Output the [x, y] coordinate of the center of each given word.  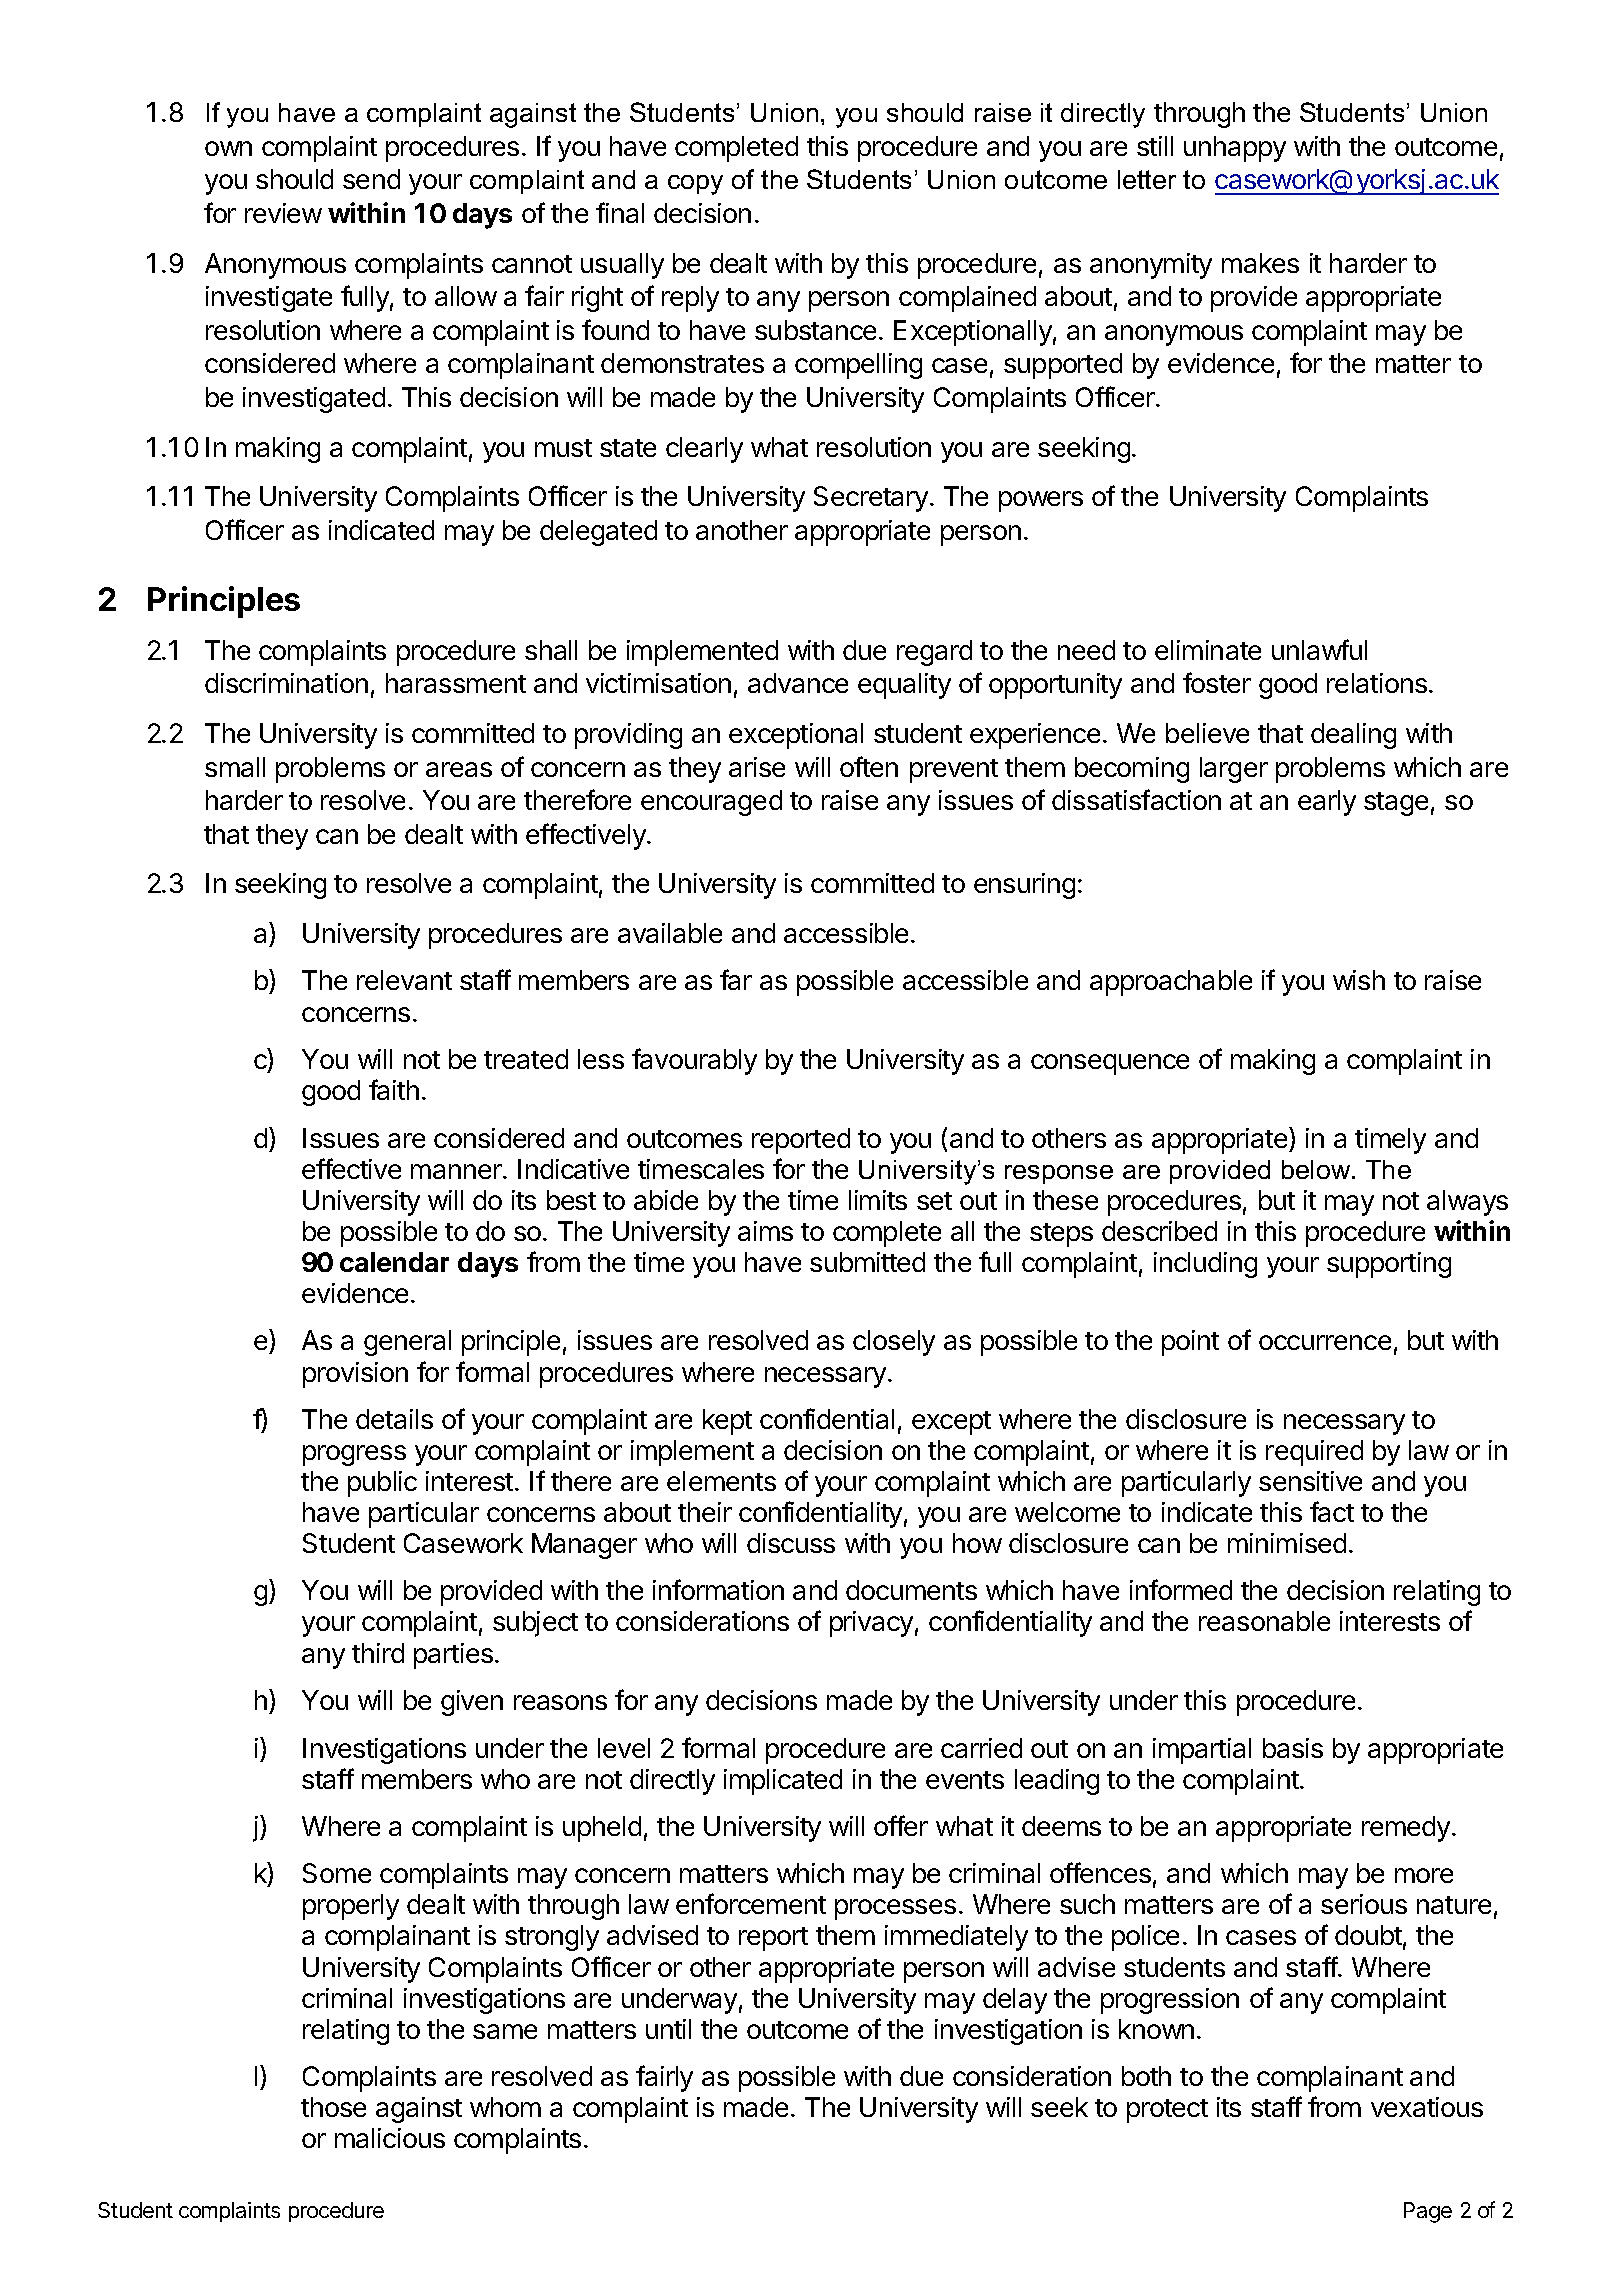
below [1317, 1169]
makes [1260, 263]
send [371, 179]
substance [815, 330]
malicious [390, 2138]
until [668, 2029]
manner [457, 1171]
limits [878, 1200]
